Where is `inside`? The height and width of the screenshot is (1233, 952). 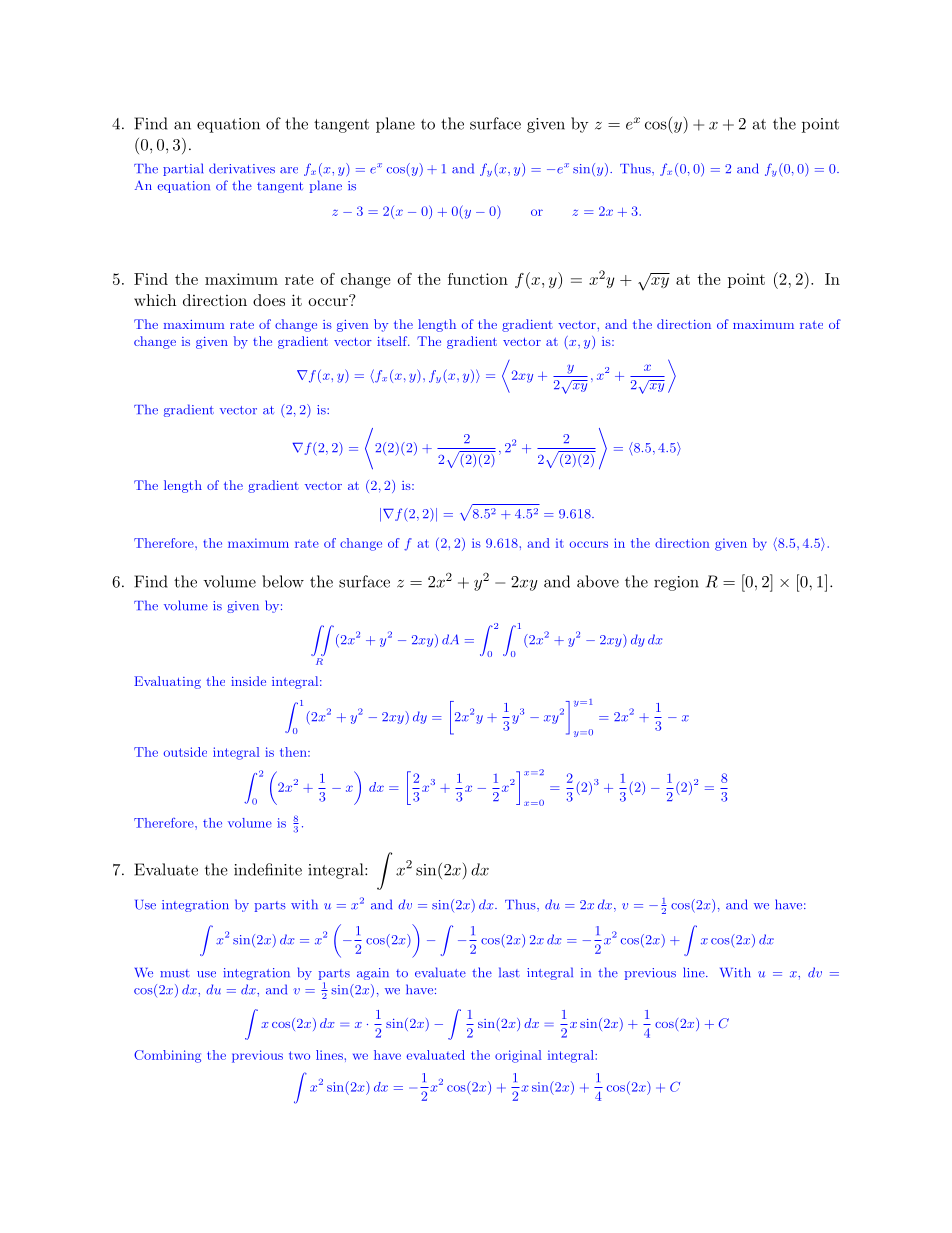 inside is located at coordinates (248, 681).
